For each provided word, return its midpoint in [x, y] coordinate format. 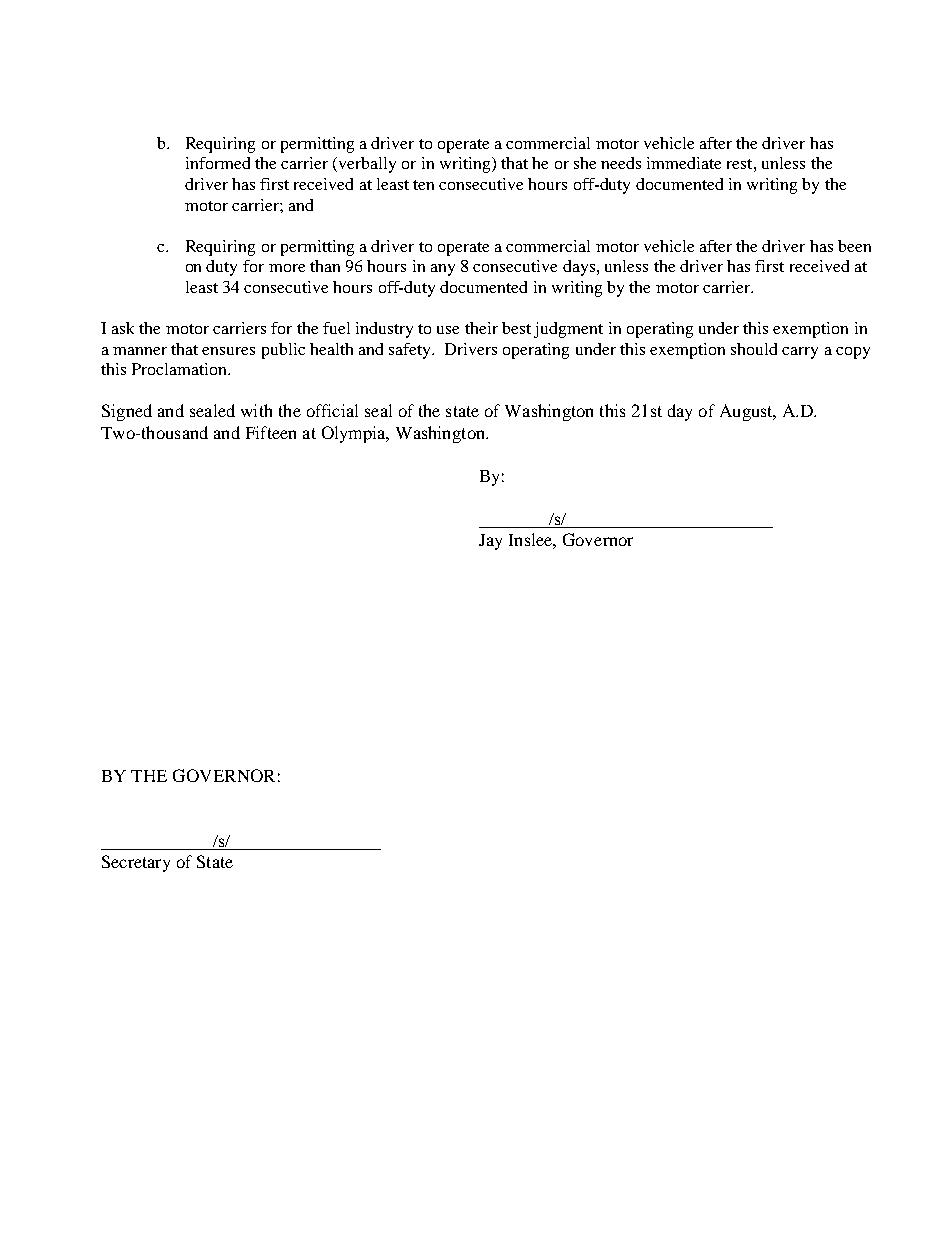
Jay [490, 542]
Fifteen [271, 432]
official [332, 410]
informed [218, 163]
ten [423, 185]
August [747, 412]
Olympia [355, 434]
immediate [684, 163]
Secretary [136, 863]
